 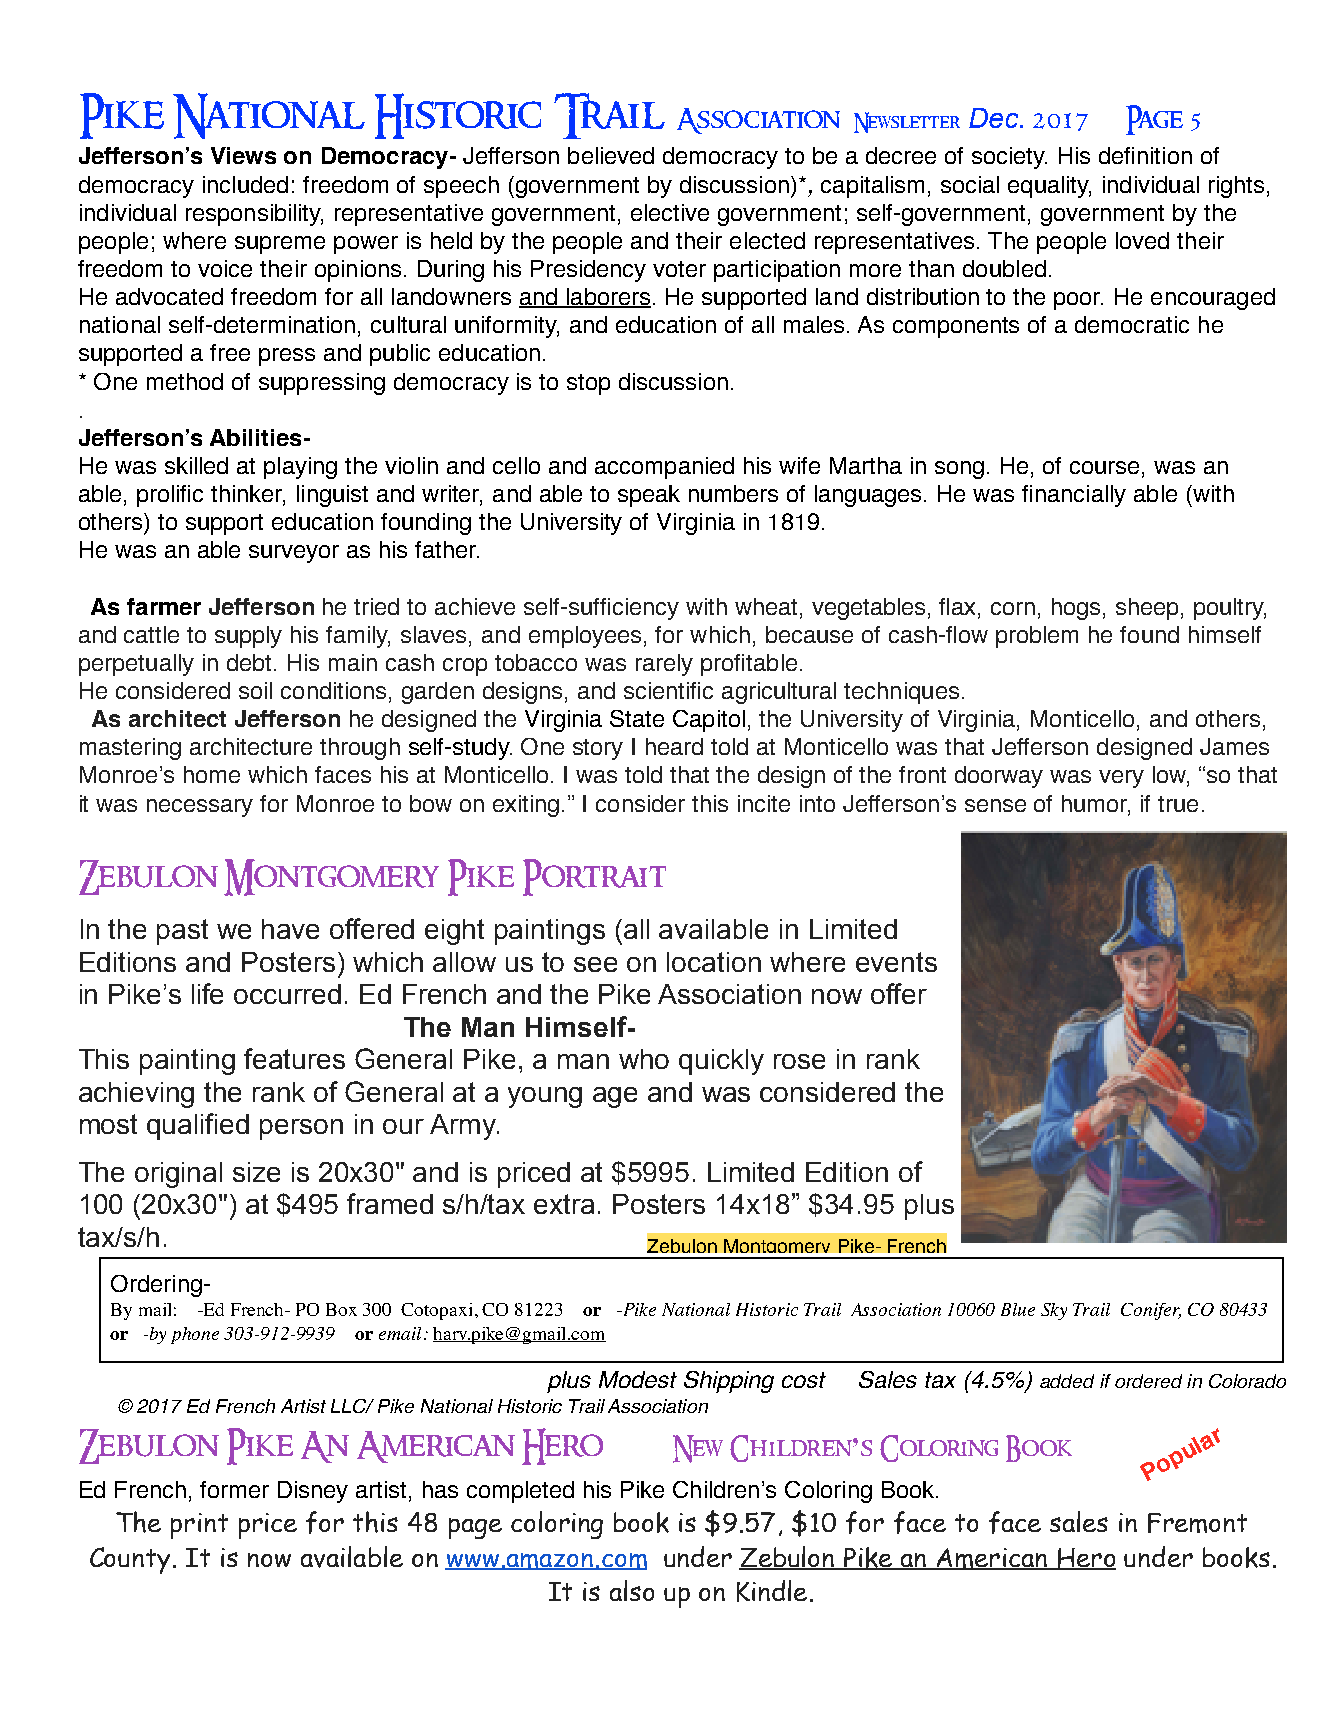 I want to click on true, so click(x=1178, y=804).
